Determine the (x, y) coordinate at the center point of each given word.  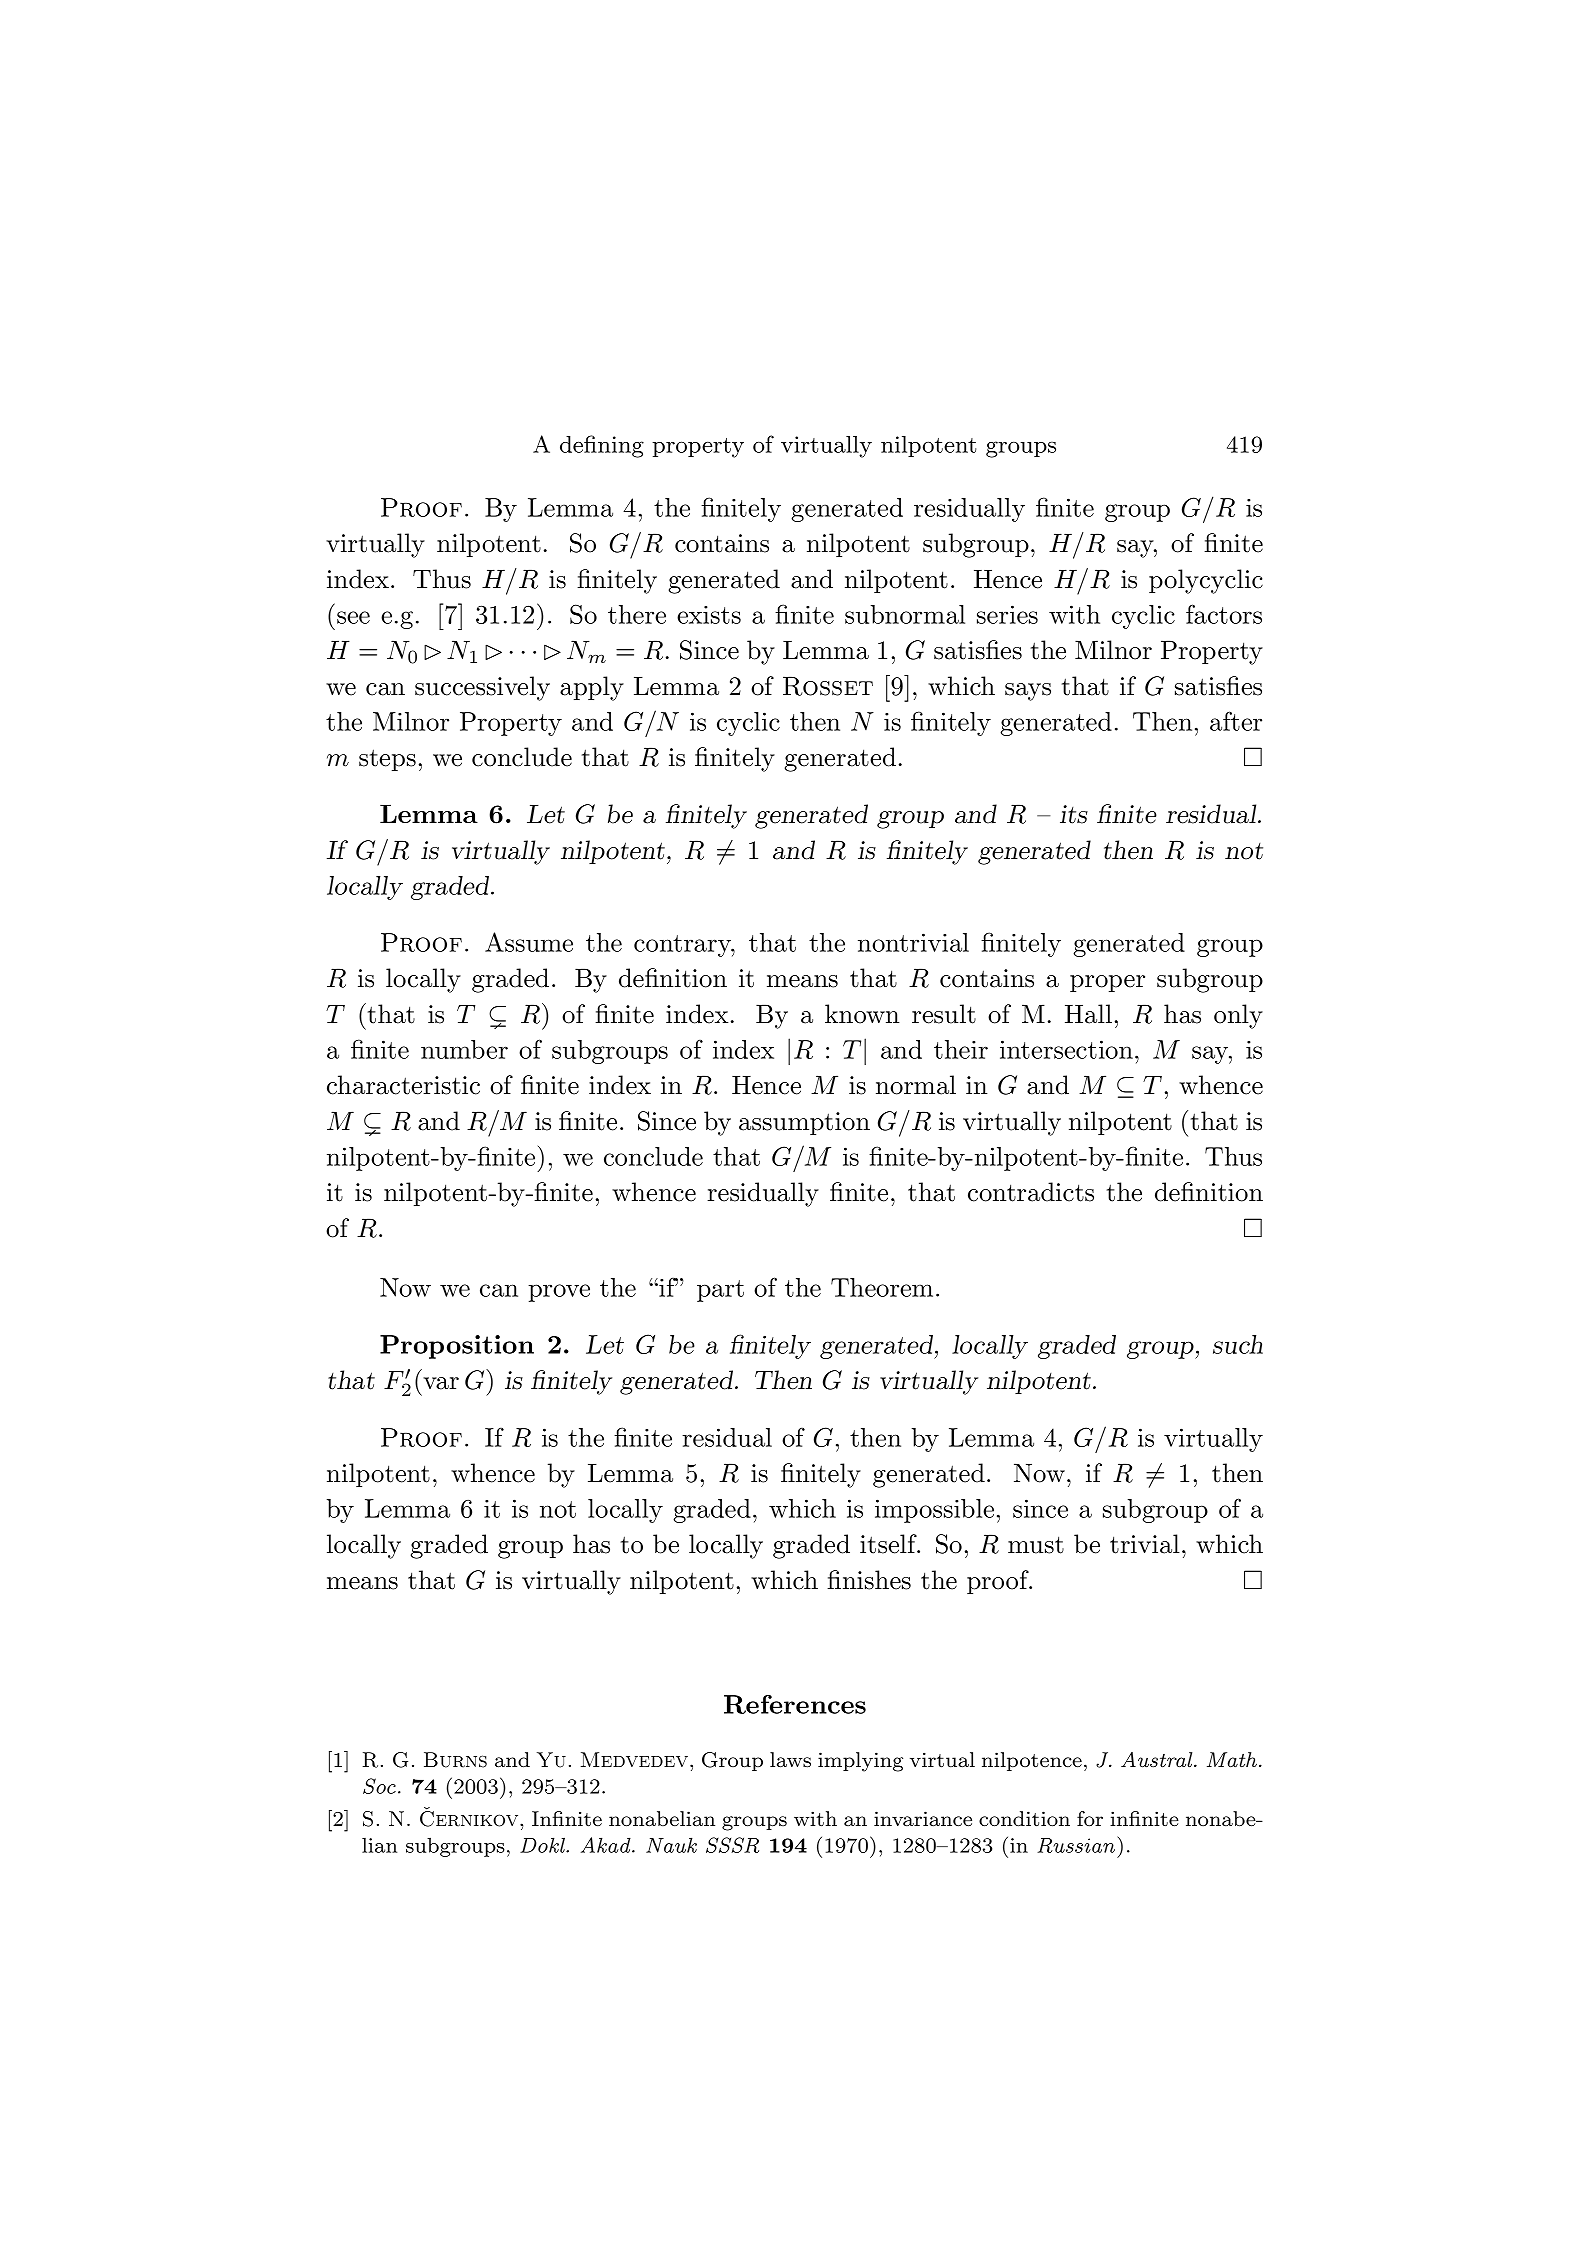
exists (709, 615)
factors (1224, 614)
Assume (529, 942)
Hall (1088, 1014)
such (1238, 1344)
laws (790, 1760)
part (720, 1291)
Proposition (457, 1347)
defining (602, 446)
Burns (455, 1760)
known (862, 1014)
